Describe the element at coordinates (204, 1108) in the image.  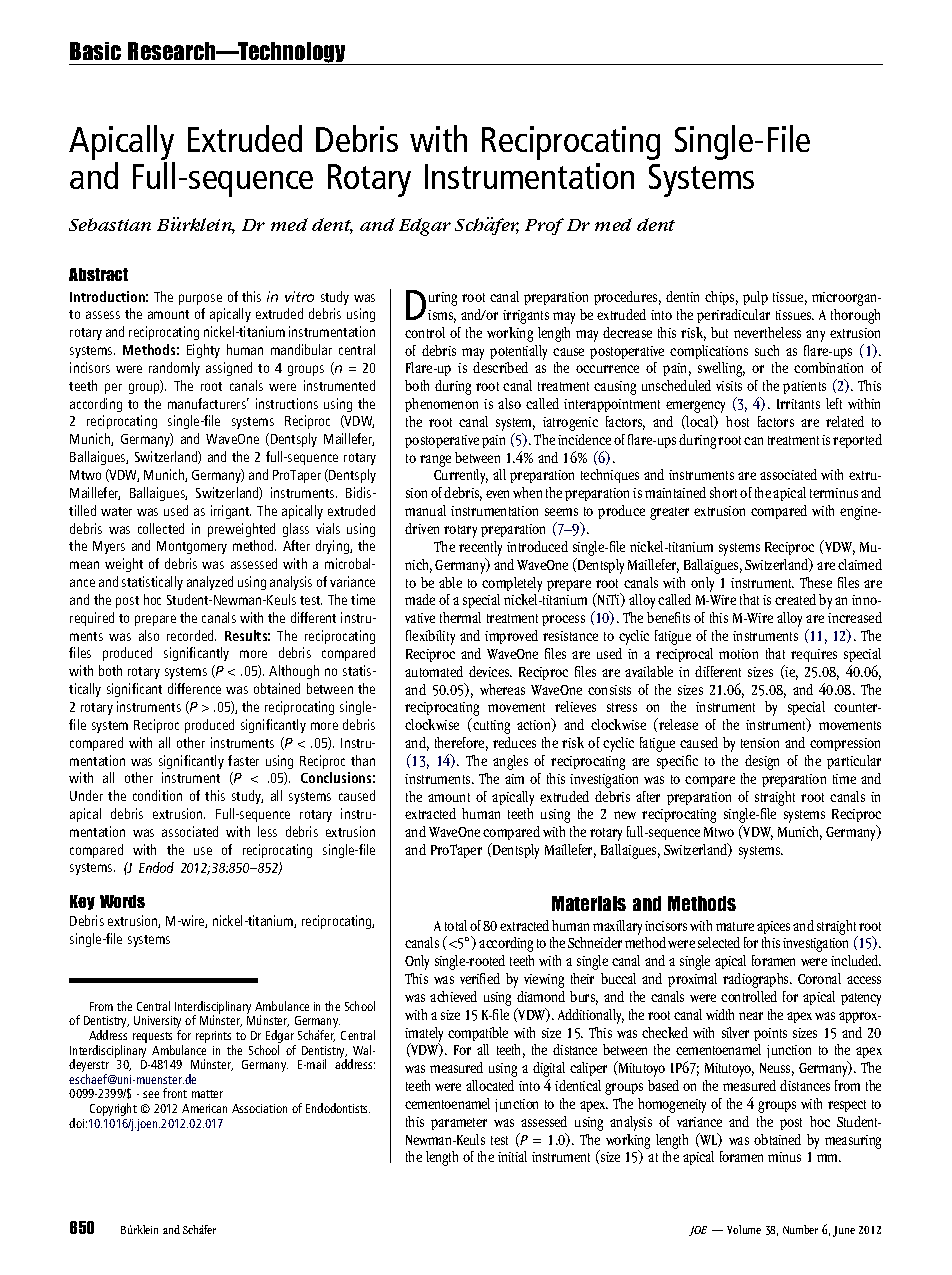
I see `American` at that location.
